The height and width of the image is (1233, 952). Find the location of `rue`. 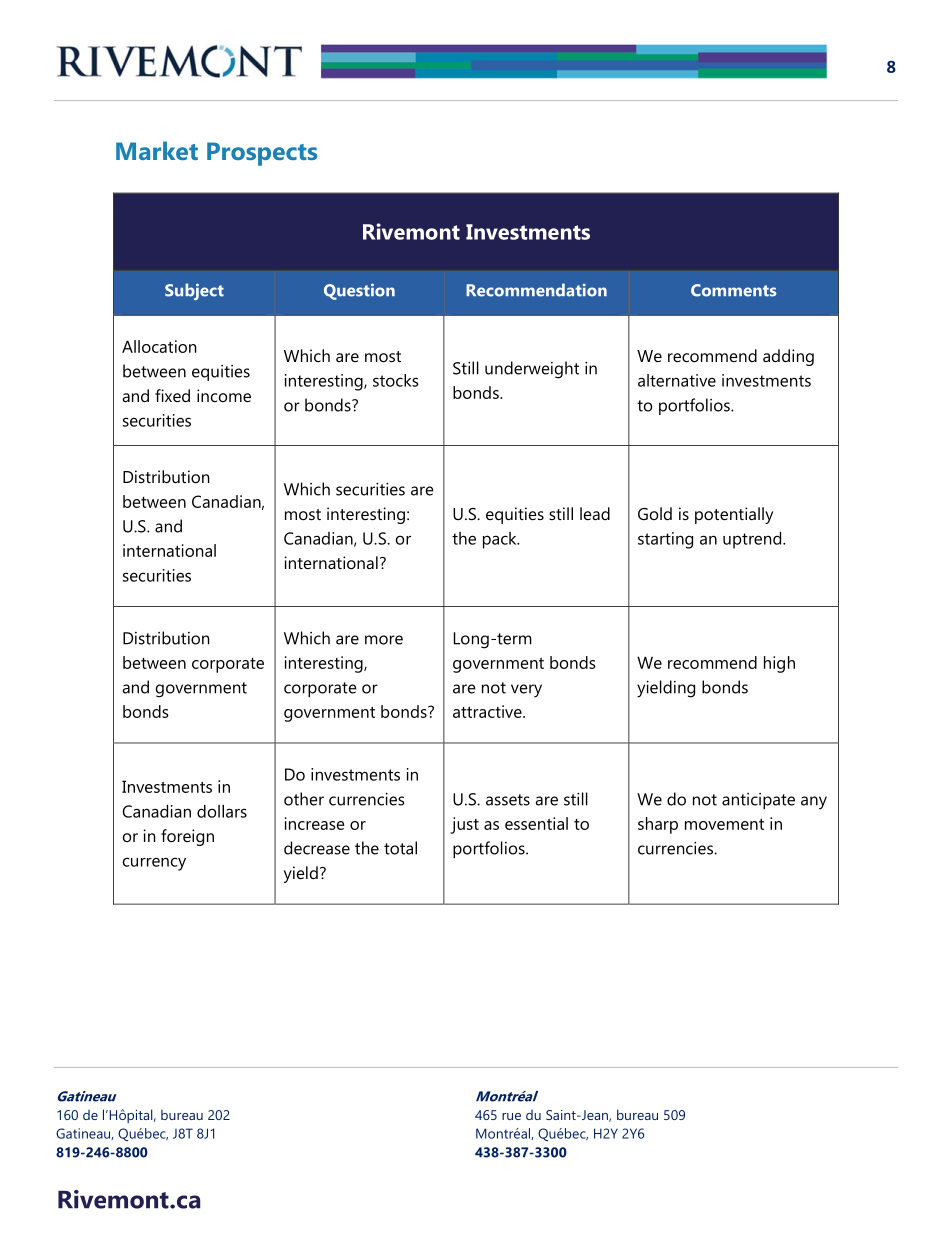

rue is located at coordinates (511, 1116).
